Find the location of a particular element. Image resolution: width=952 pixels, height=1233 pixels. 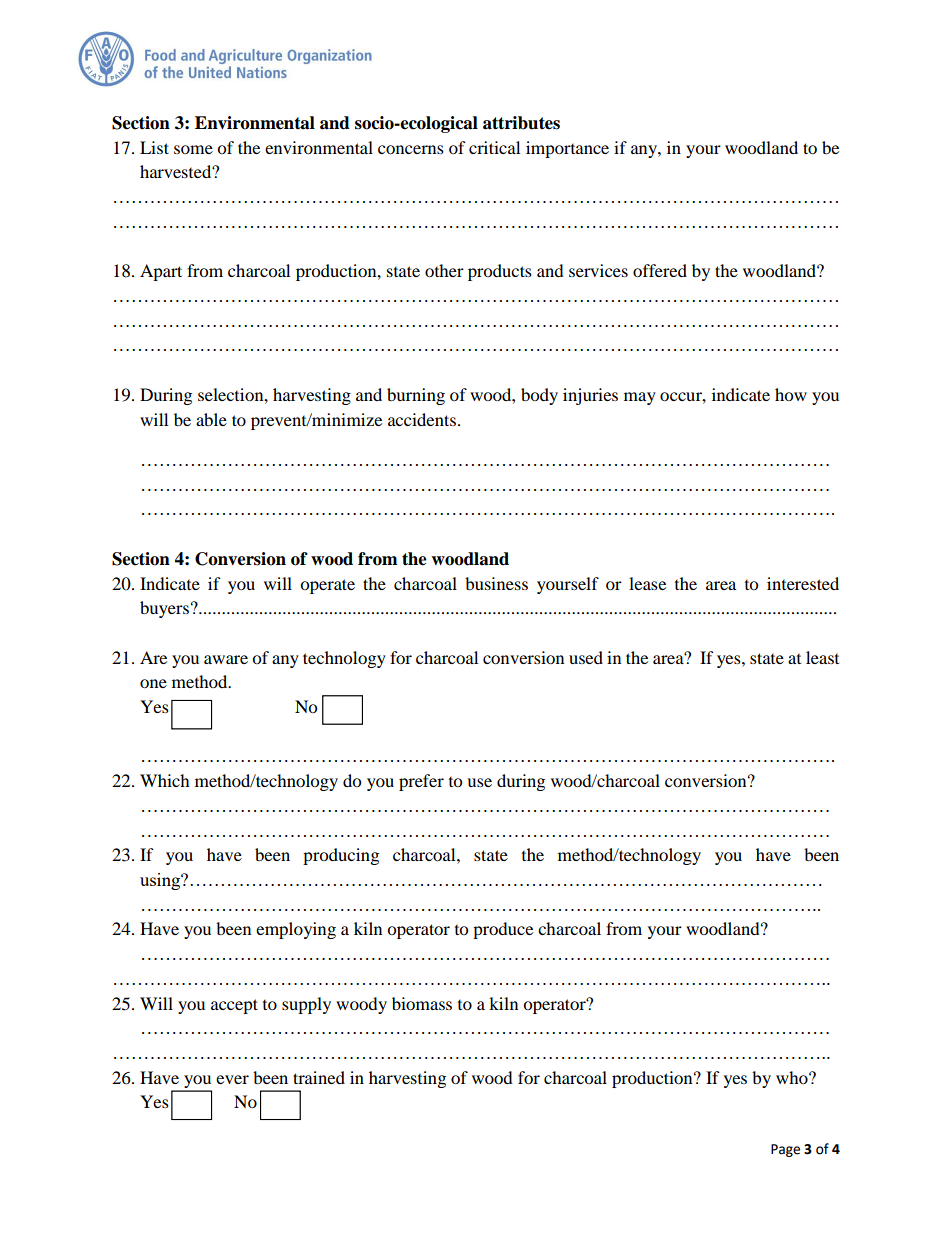

aware is located at coordinates (226, 659).
